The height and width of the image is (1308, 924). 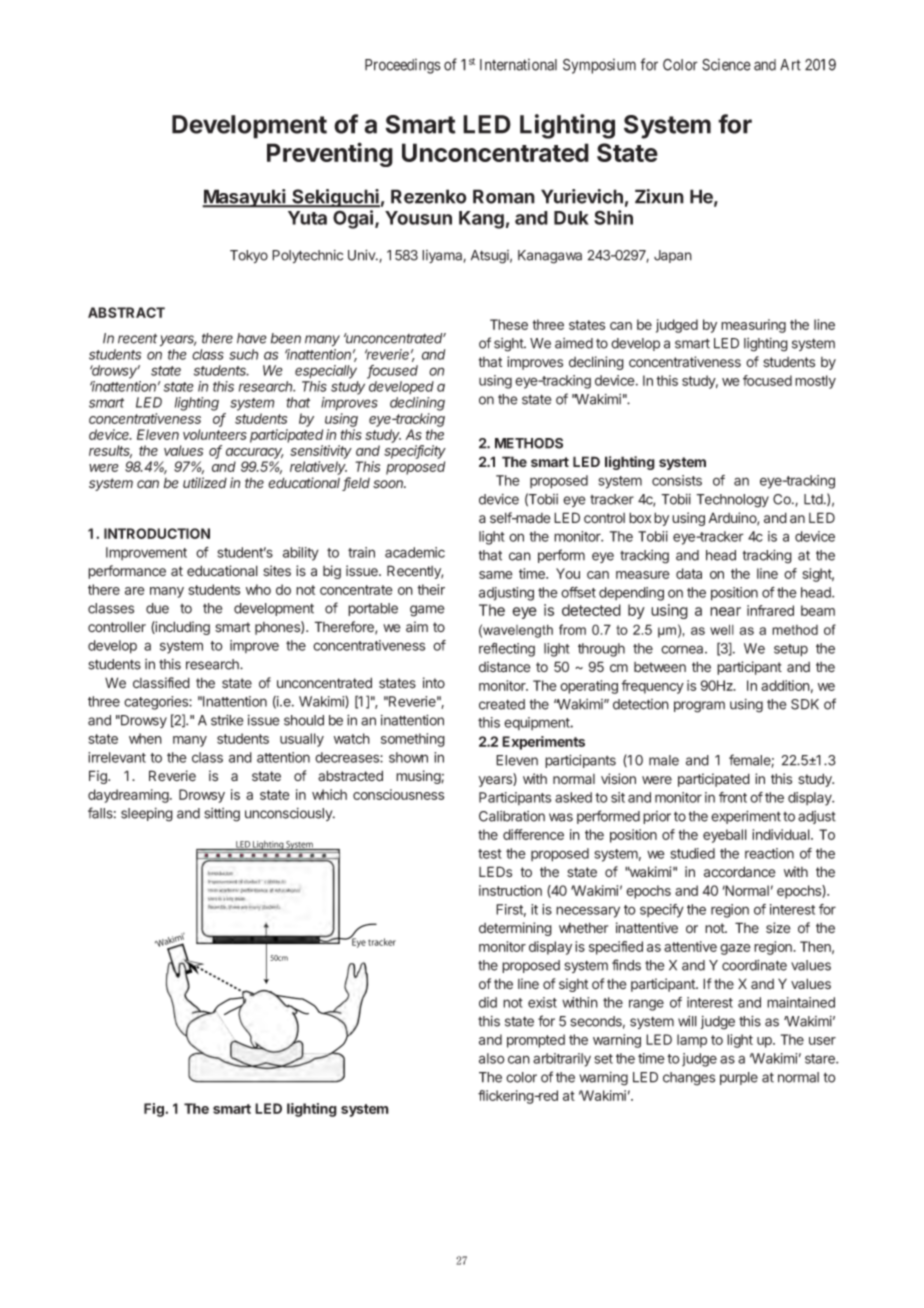 What do you see at coordinates (157, 608) in the image?
I see `due` at bounding box center [157, 608].
